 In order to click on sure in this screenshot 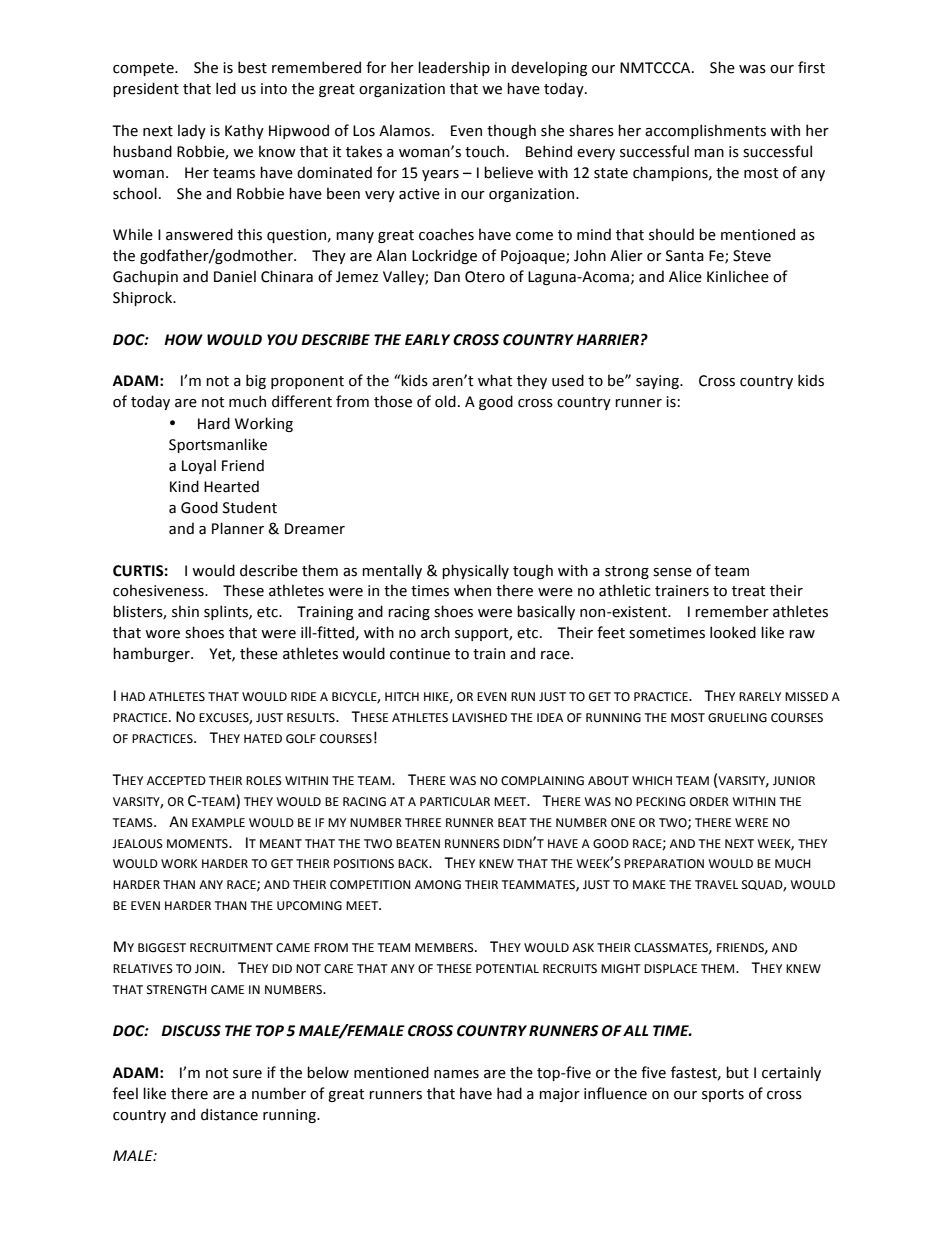, I will do `click(247, 1074)`.
